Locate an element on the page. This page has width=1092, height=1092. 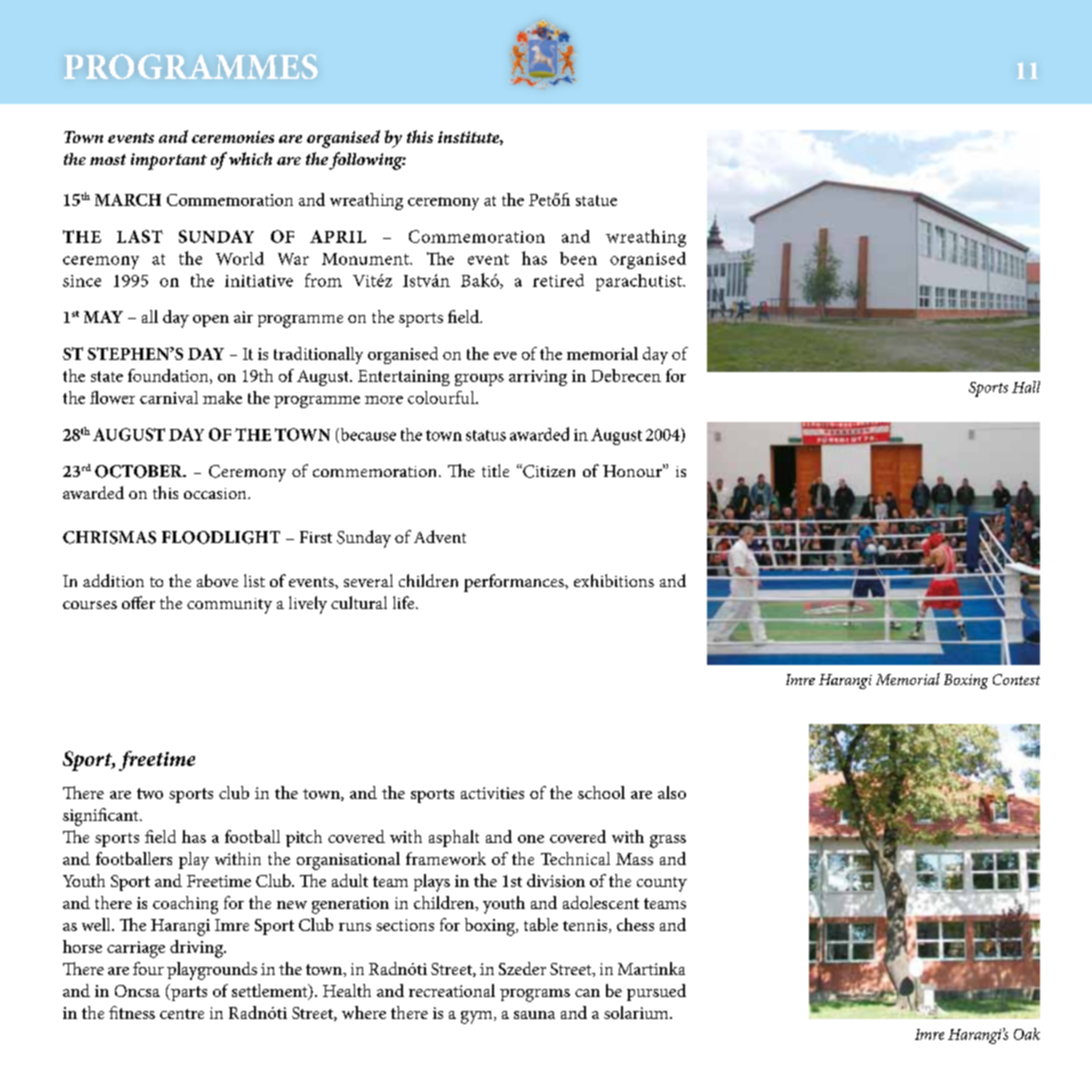
centre is located at coordinates (182, 1014).
